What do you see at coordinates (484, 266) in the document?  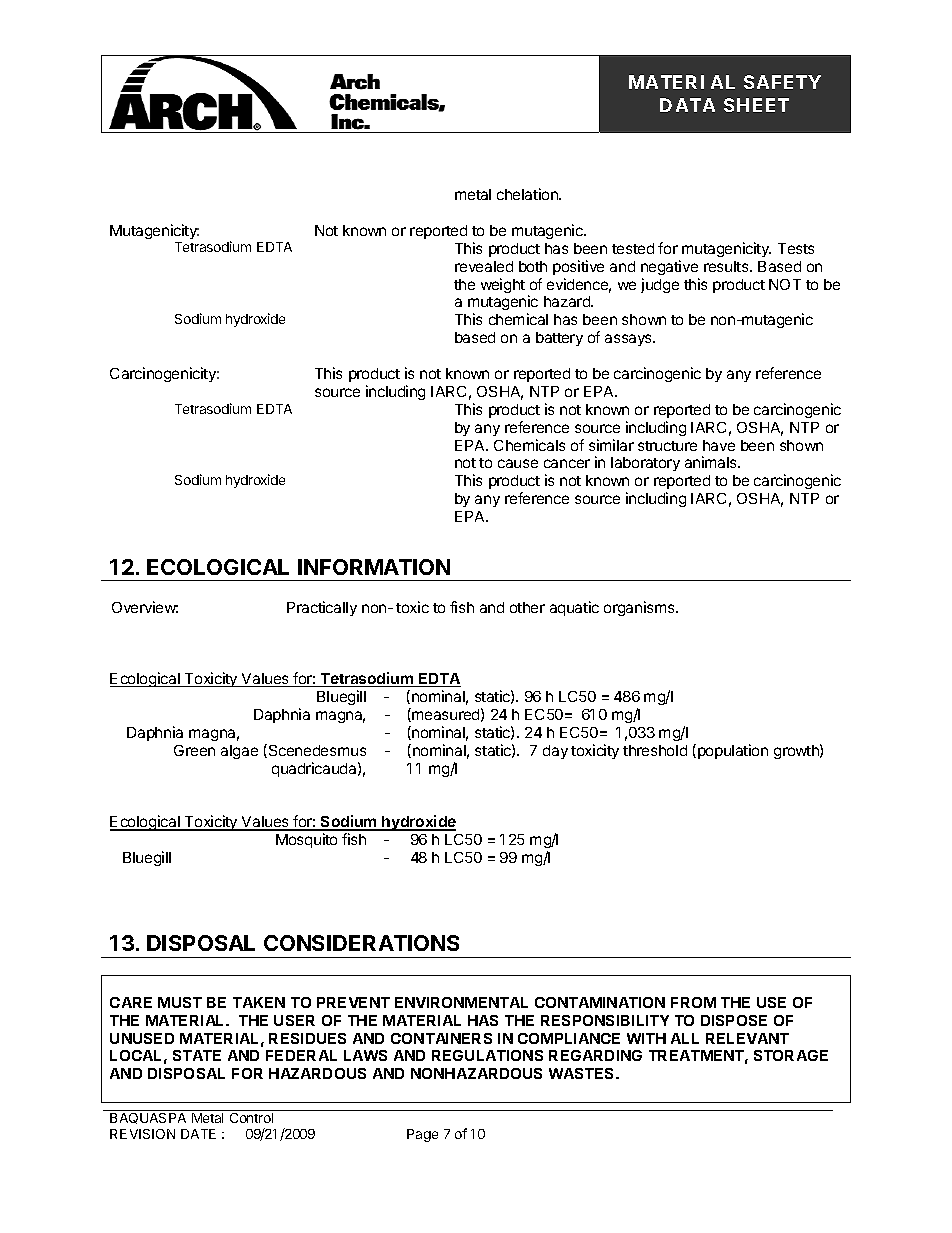 I see `revealed` at bounding box center [484, 266].
